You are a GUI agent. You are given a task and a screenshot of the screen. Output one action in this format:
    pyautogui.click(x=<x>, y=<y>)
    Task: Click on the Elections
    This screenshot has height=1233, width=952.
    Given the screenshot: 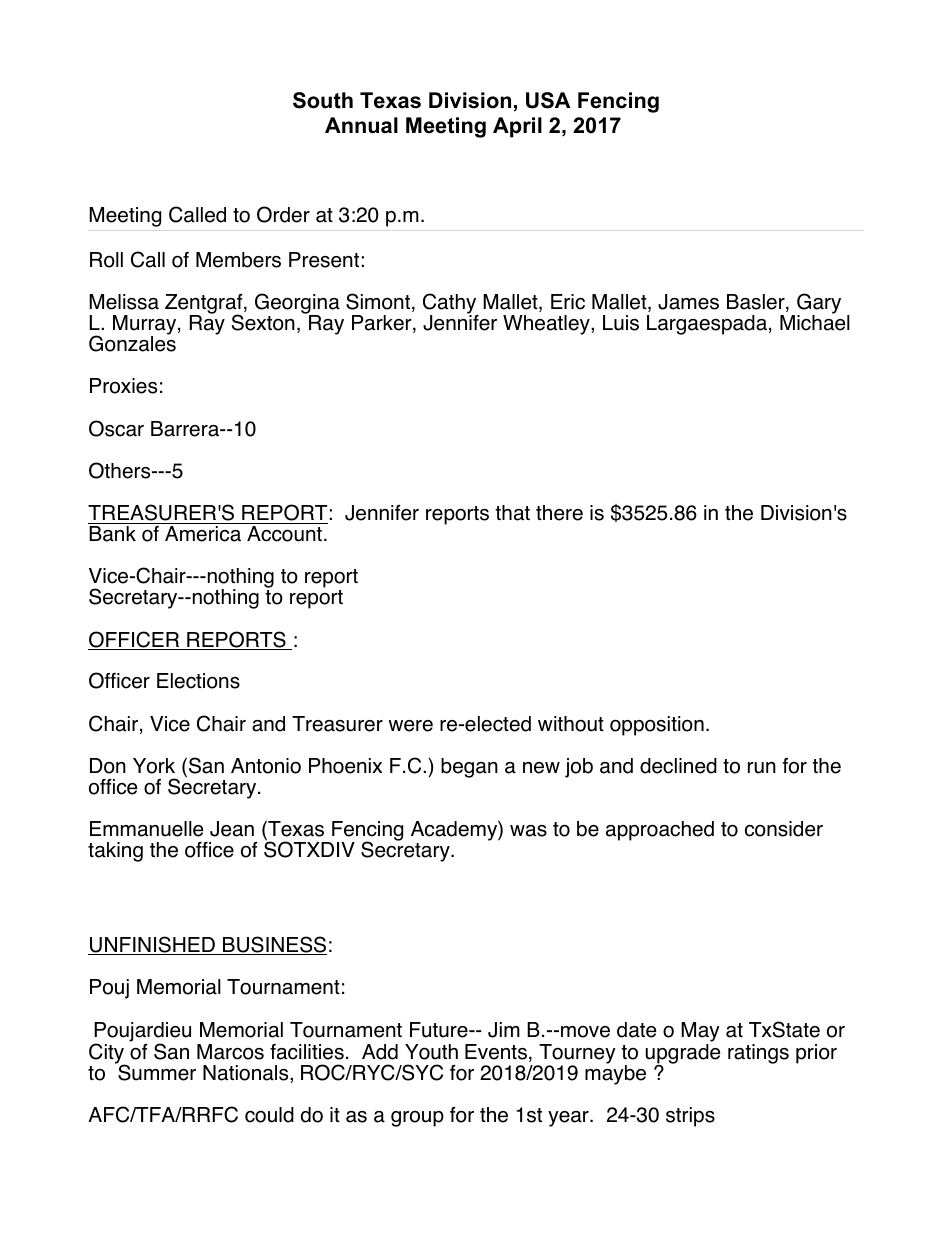 What is the action you would take?
    pyautogui.click(x=198, y=681)
